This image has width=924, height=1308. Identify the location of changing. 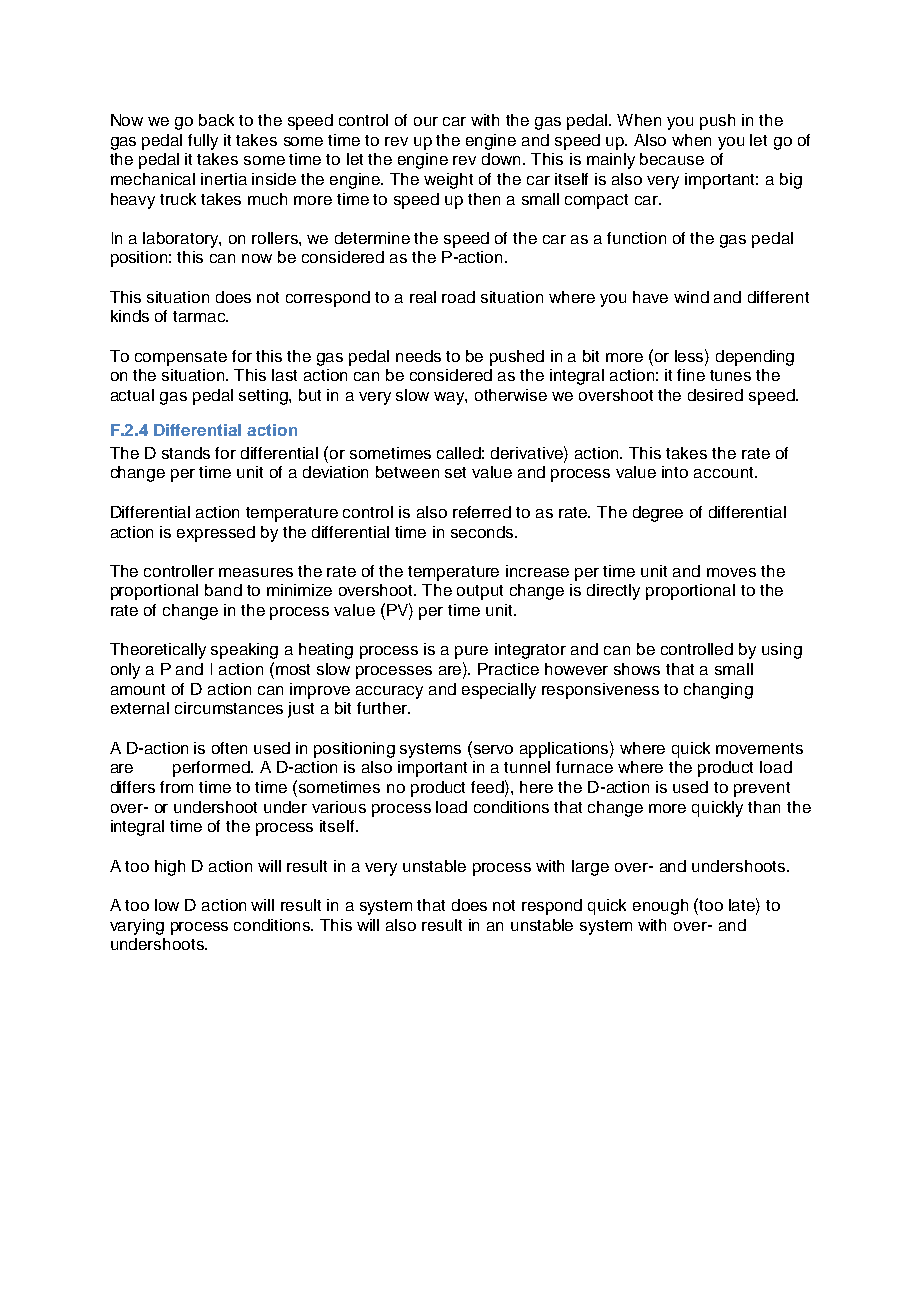
(718, 691).
